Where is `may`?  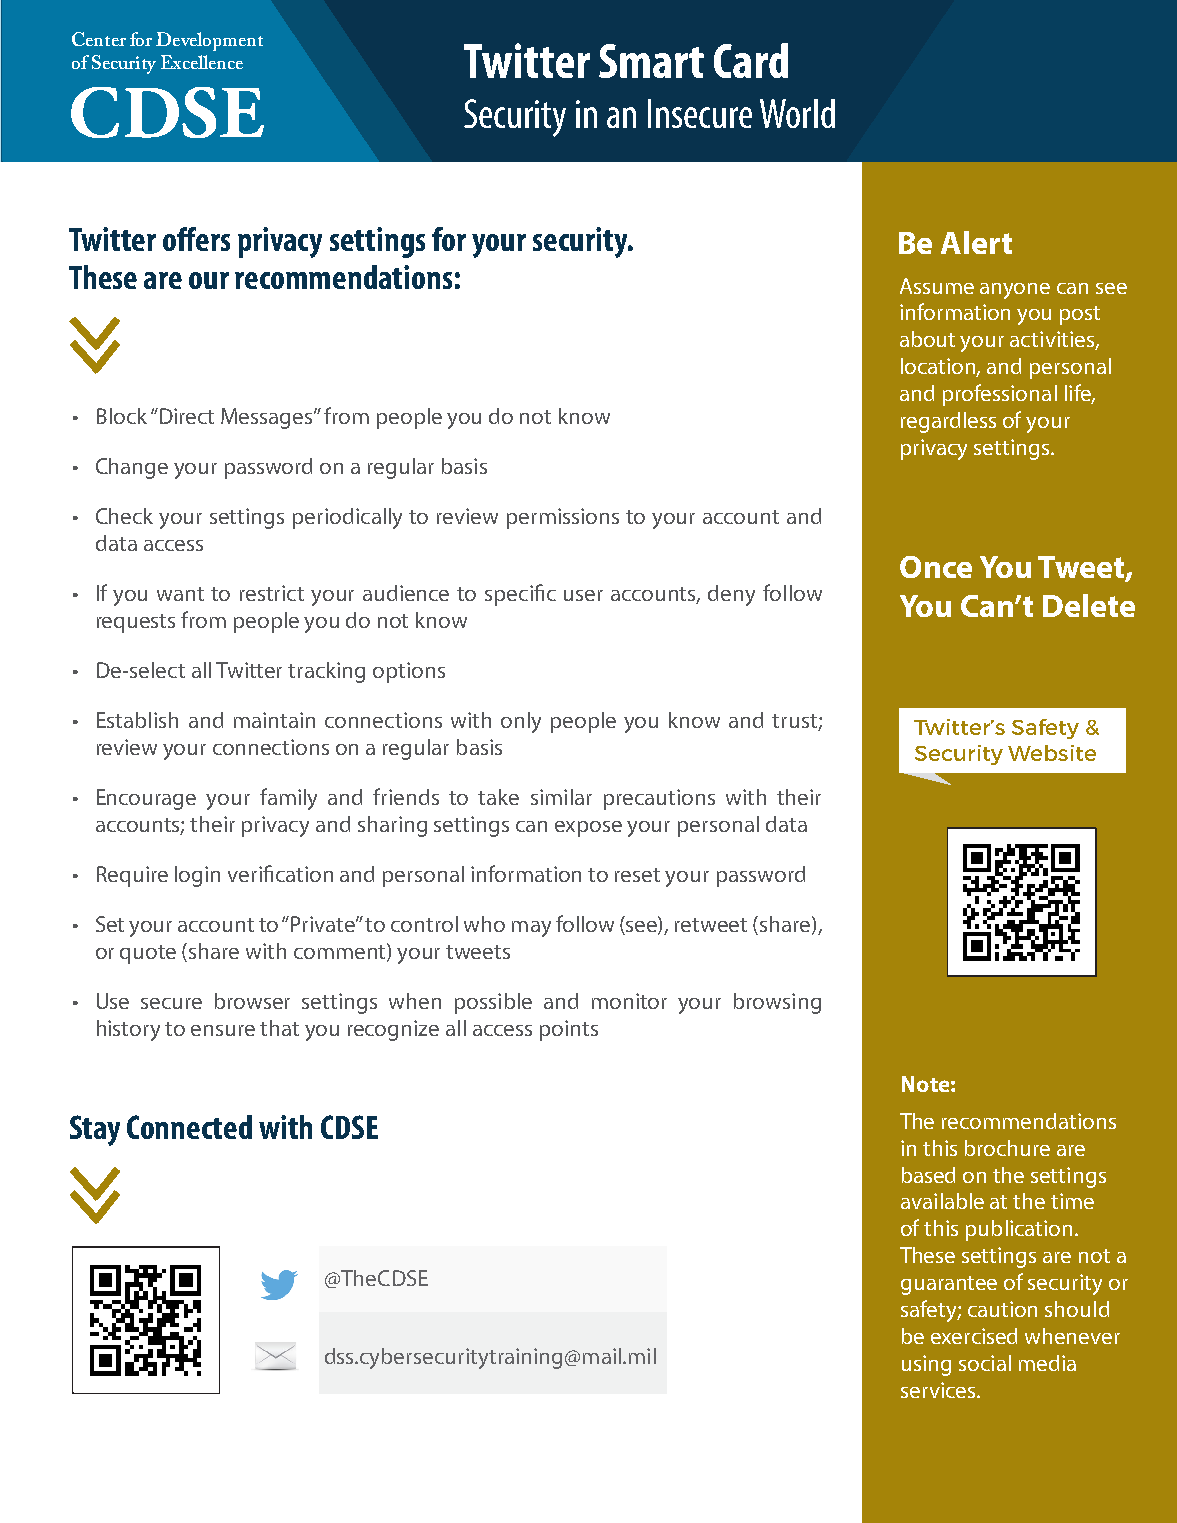
may is located at coordinates (531, 929).
